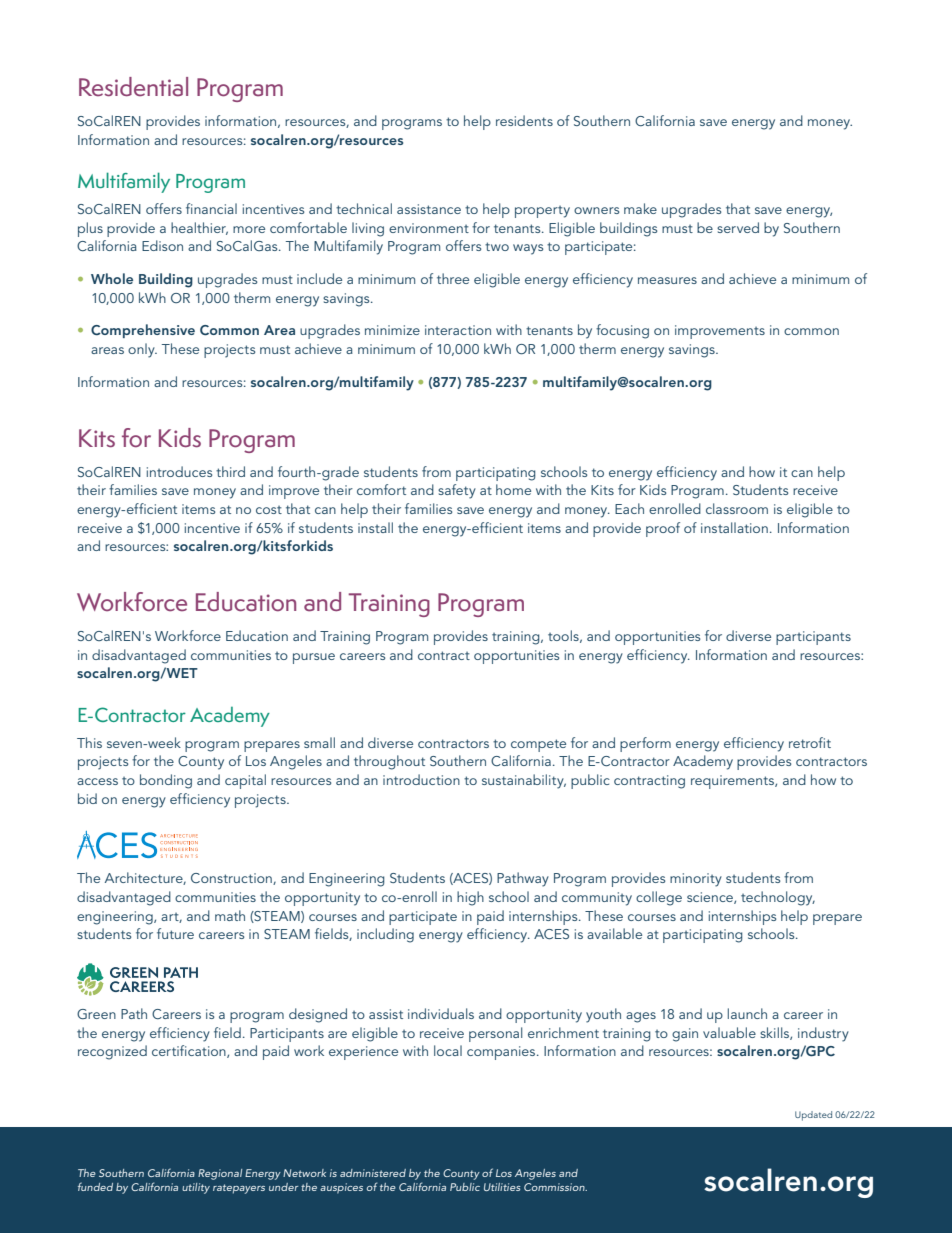 The image size is (952, 1233). Describe the element at coordinates (196, 1188) in the screenshot. I see `utility` at that location.
